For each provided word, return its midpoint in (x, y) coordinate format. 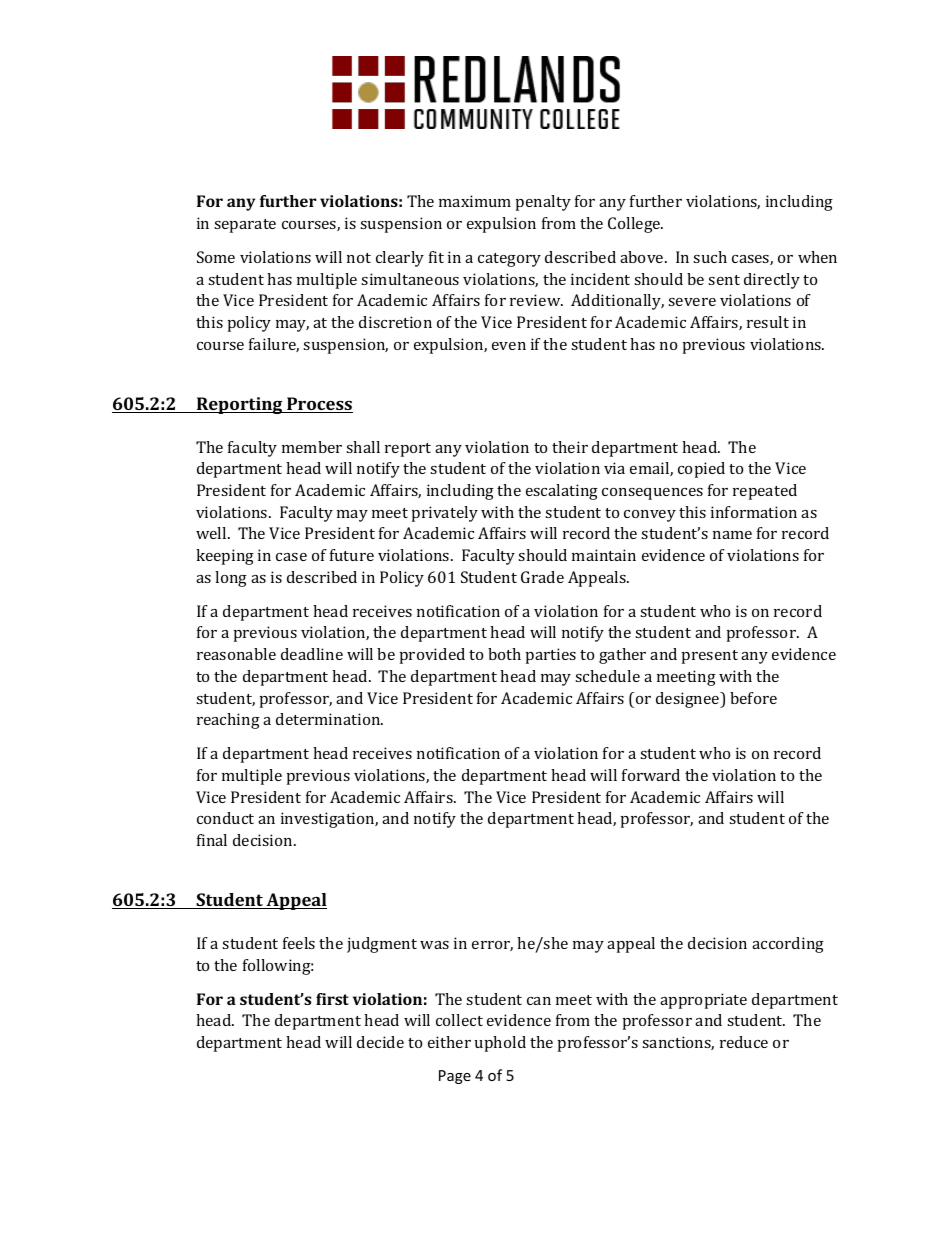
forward (651, 775)
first (332, 999)
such (710, 257)
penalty (543, 203)
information (754, 512)
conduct (225, 818)
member (312, 447)
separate (245, 226)
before (753, 698)
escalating (562, 492)
